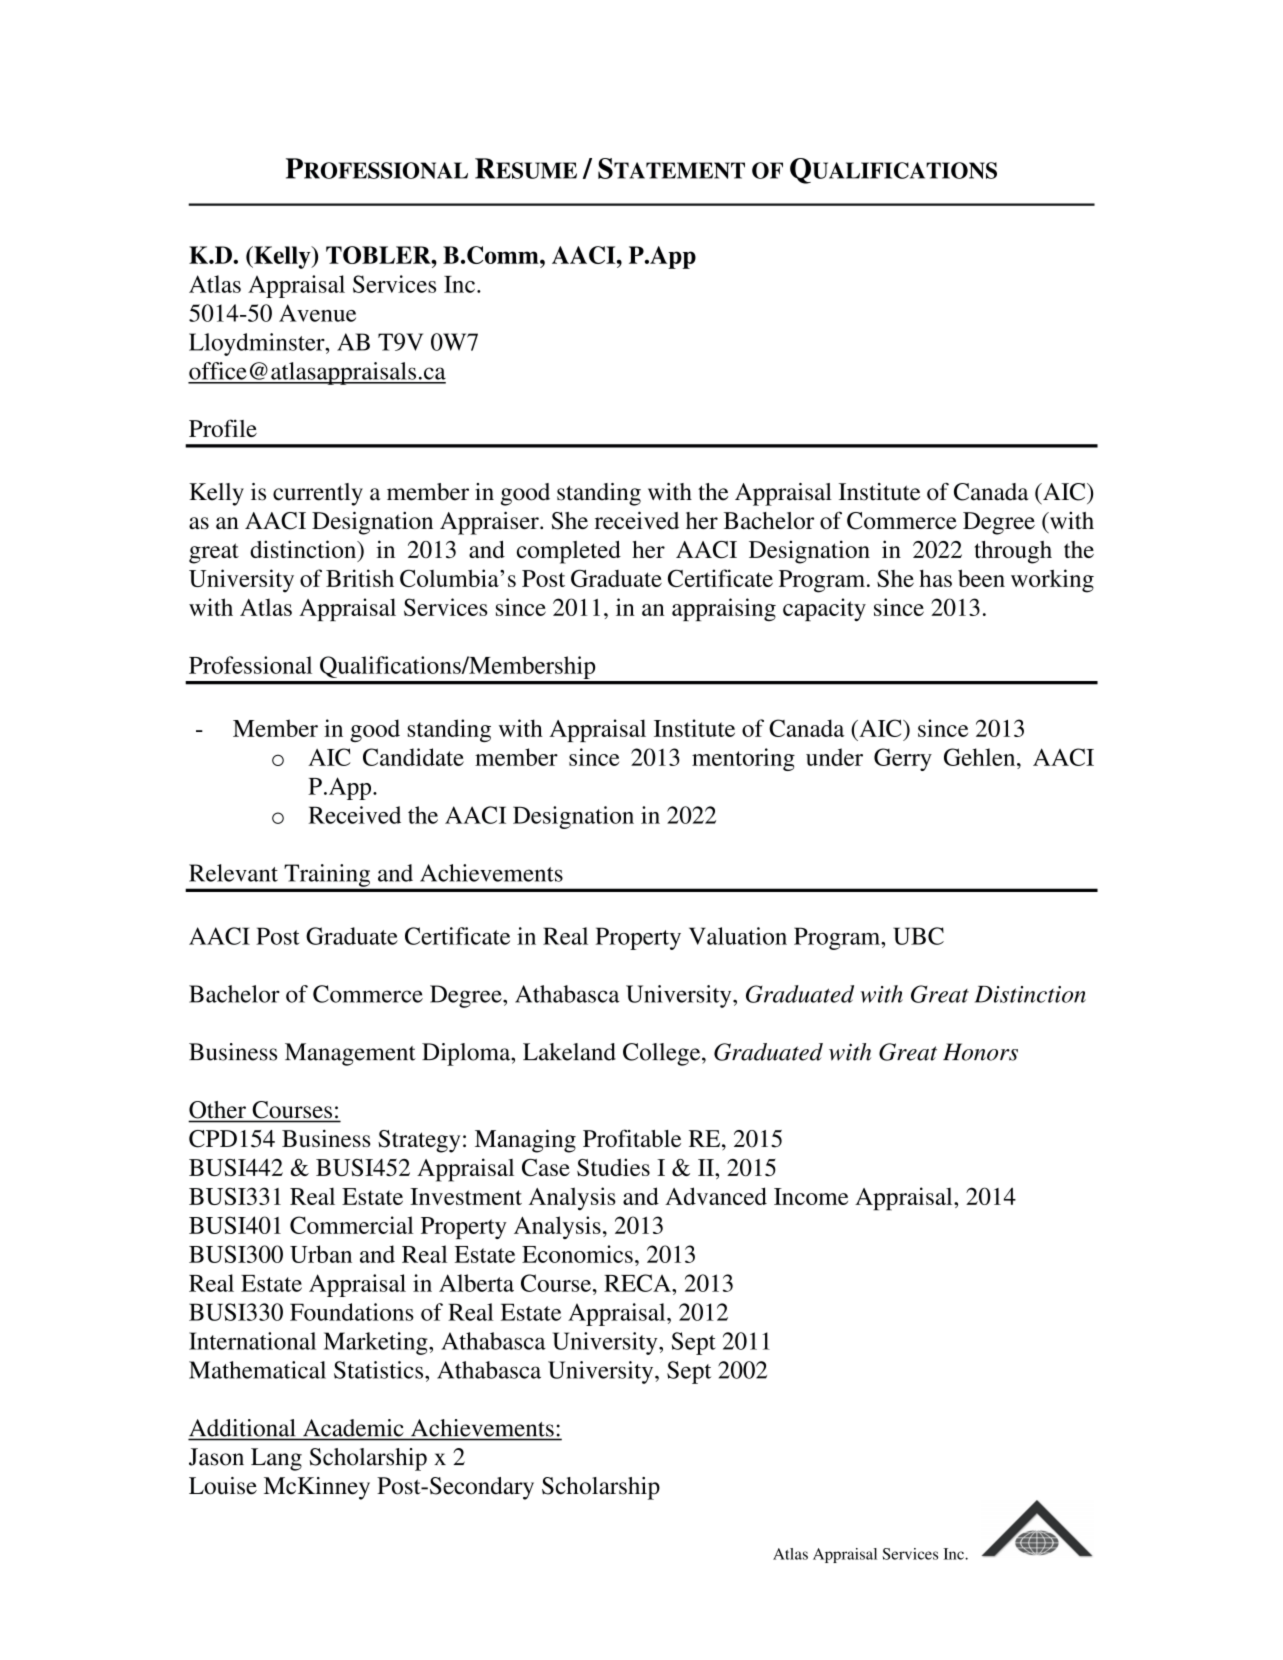 Image resolution: width=1283 pixels, height=1660 pixels. I want to click on Income, so click(811, 1196).
